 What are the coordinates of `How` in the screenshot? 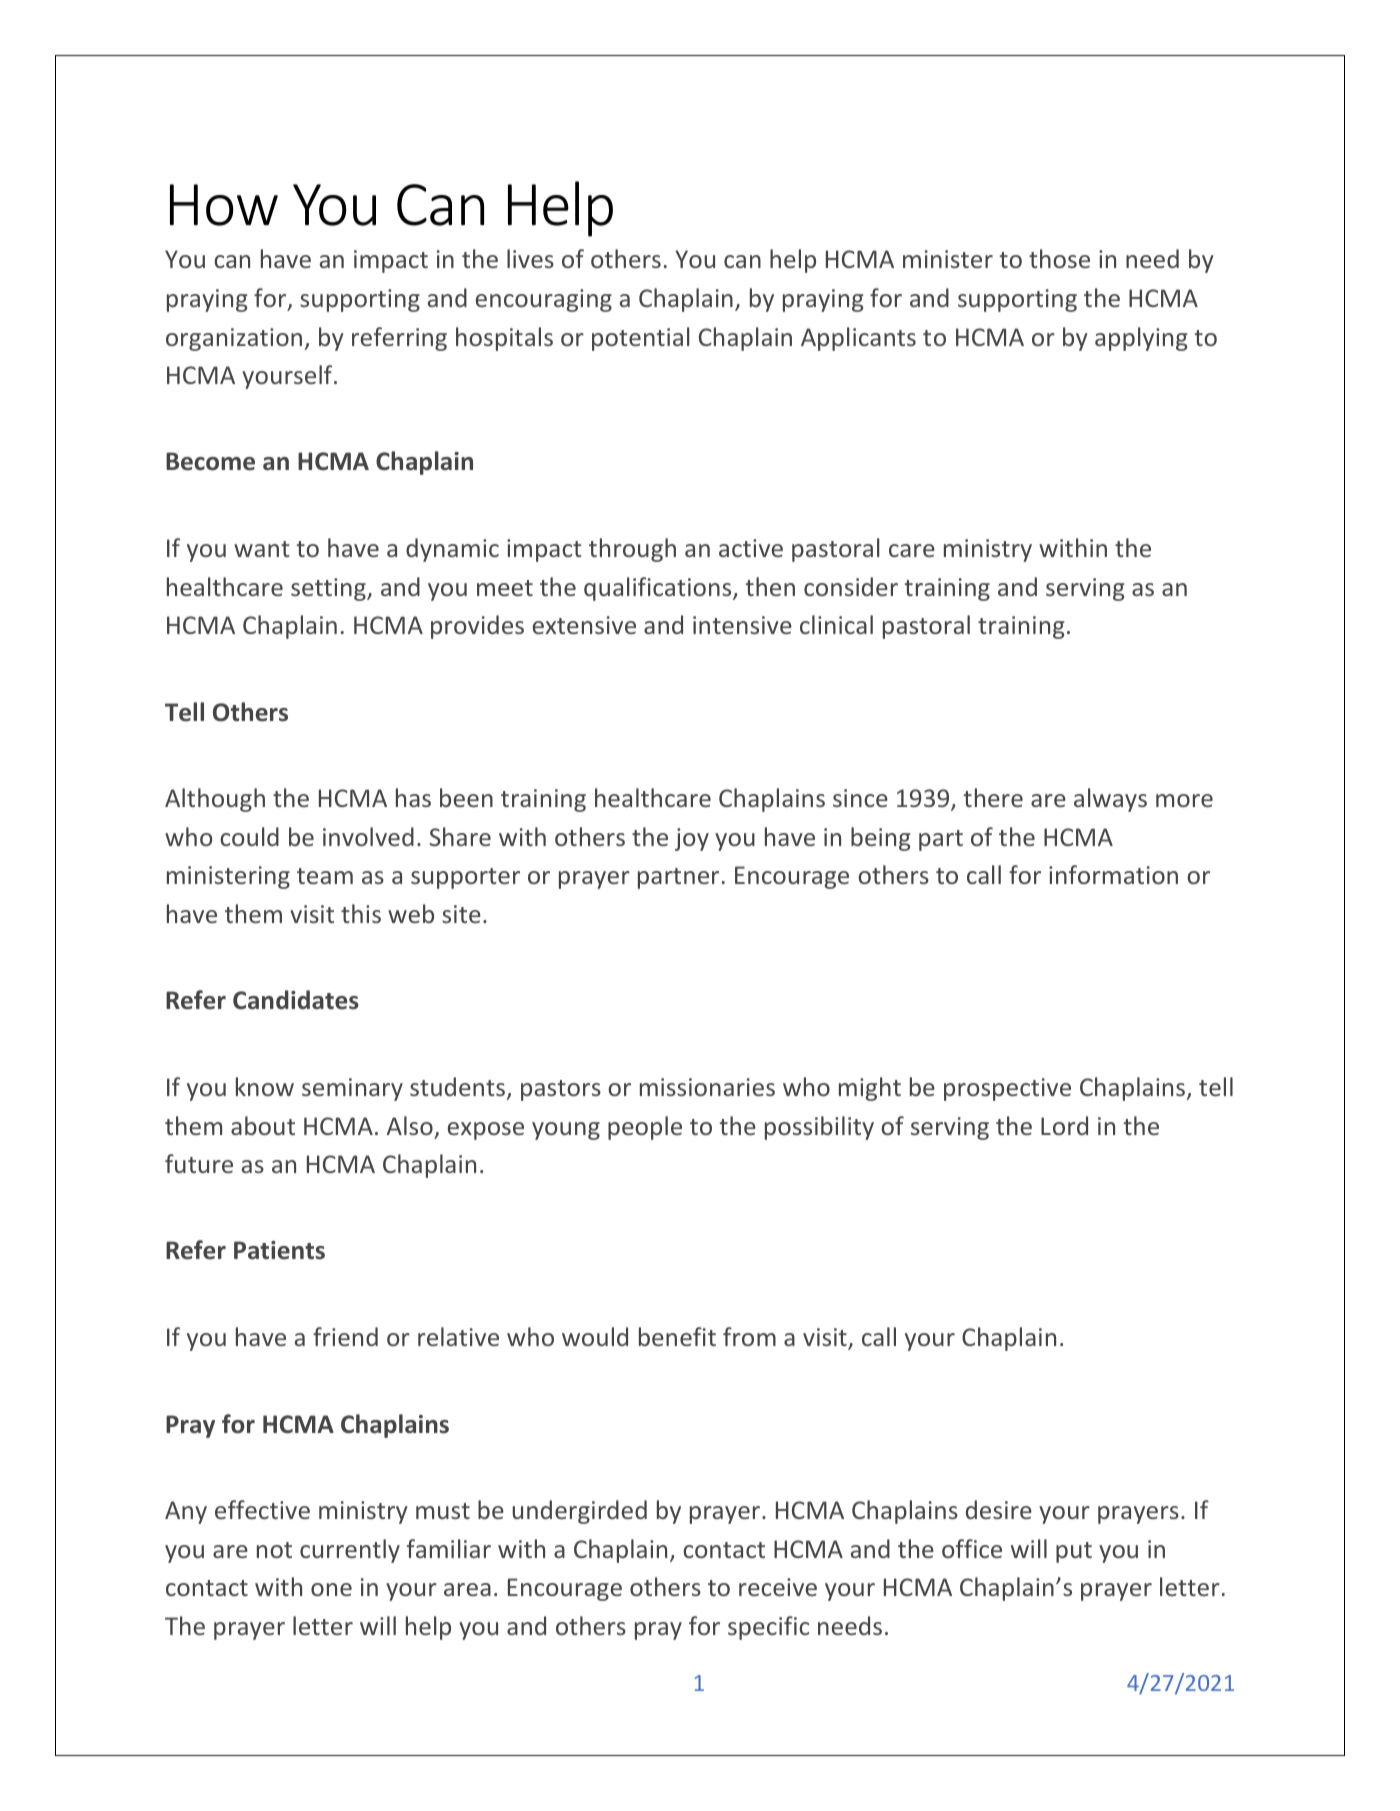 It's located at (224, 205).
